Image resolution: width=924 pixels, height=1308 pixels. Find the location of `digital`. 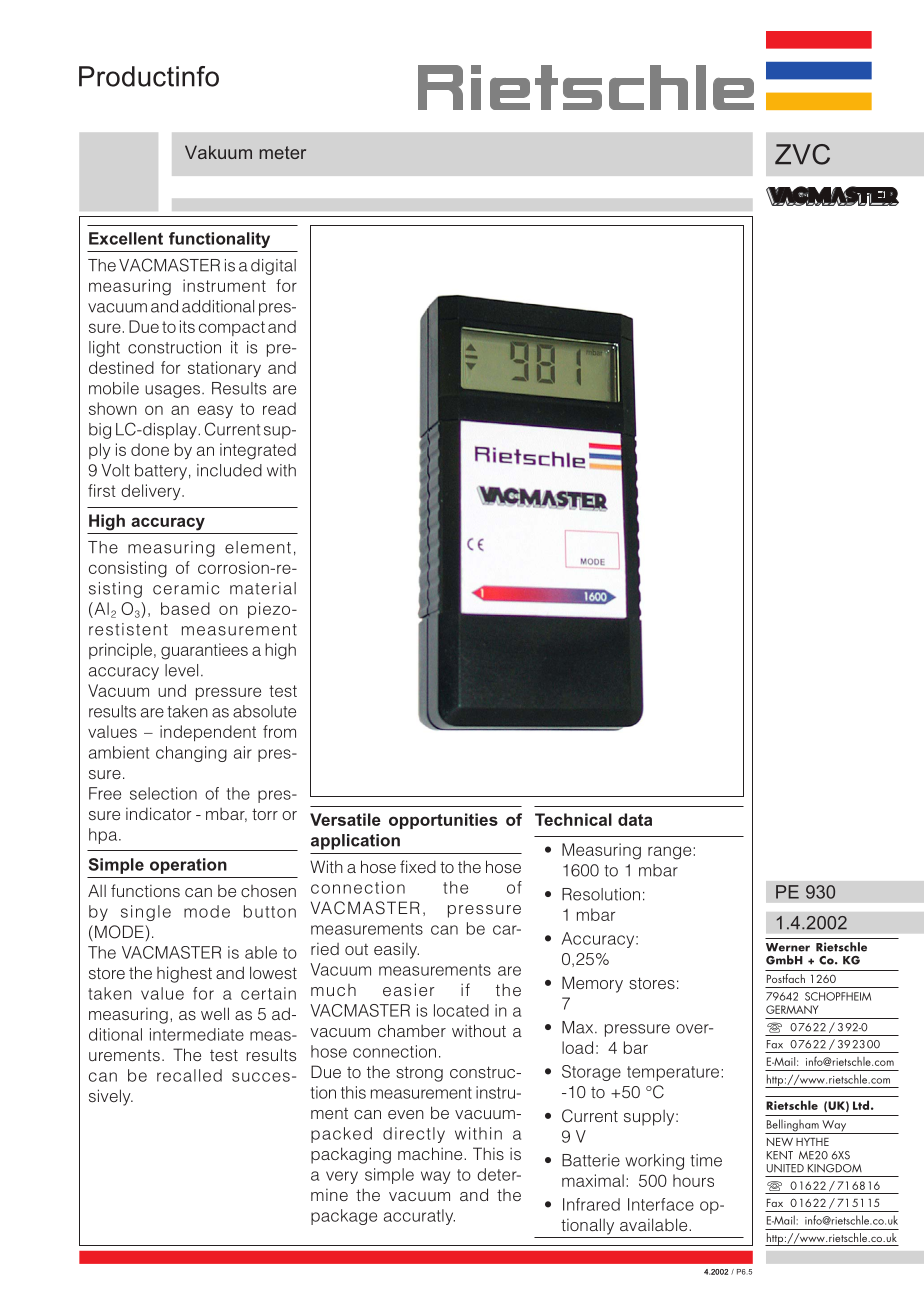

digital is located at coordinates (273, 267).
